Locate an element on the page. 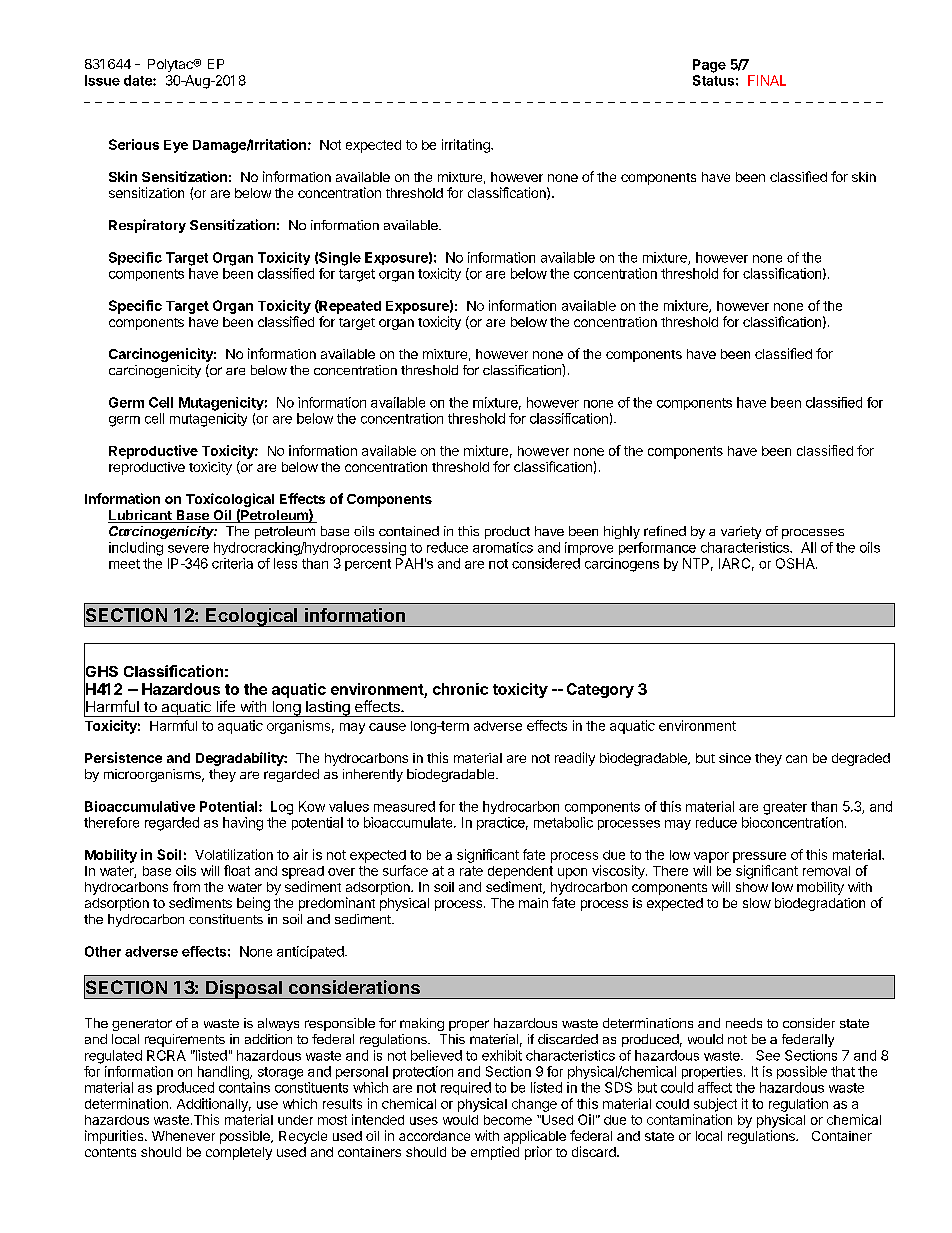 The image size is (952, 1233). date is located at coordinates (139, 80).
